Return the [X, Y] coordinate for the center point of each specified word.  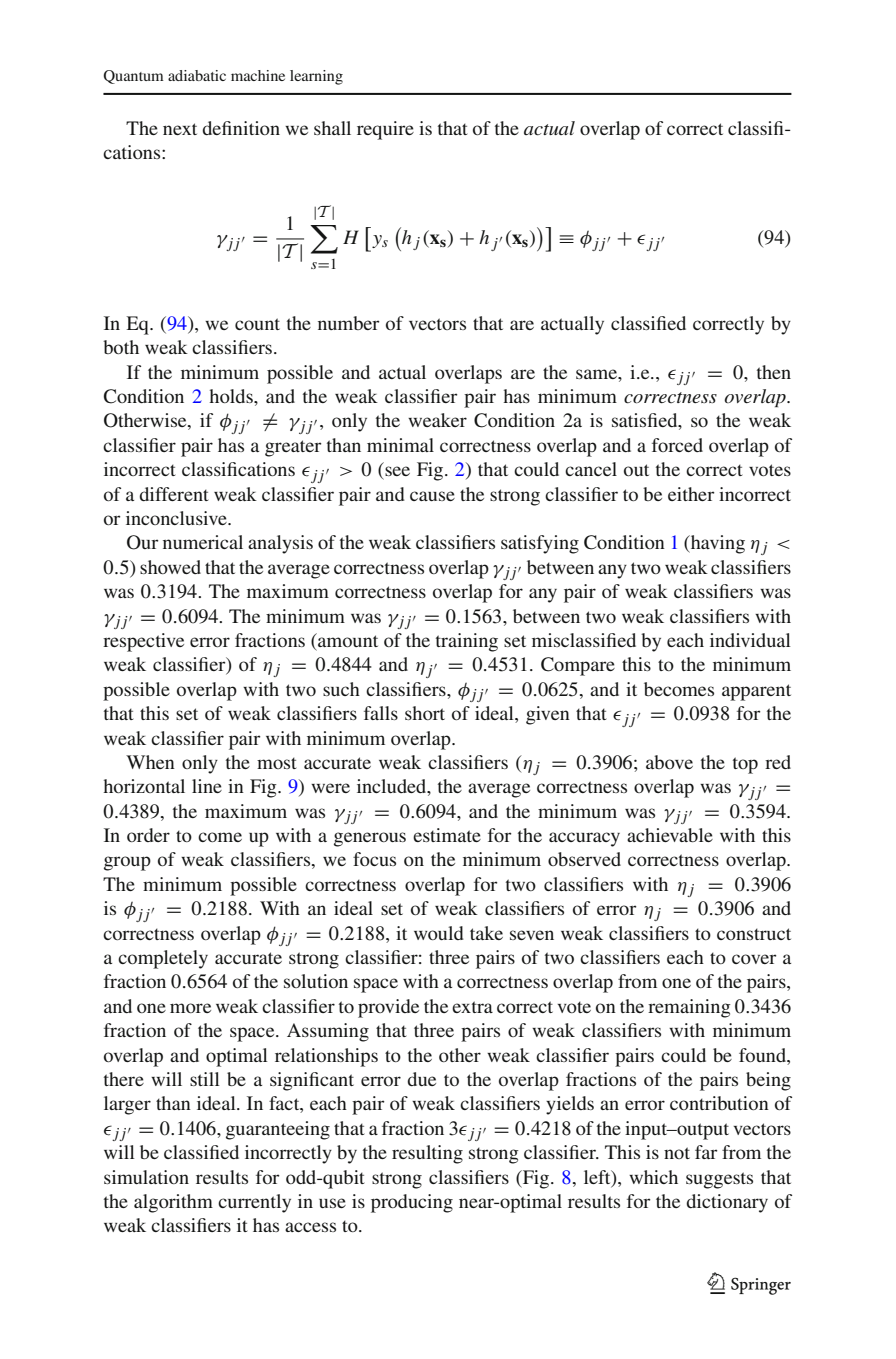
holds [232, 396]
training [467, 642]
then [774, 372]
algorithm [173, 1203]
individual [750, 640]
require [385, 130]
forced [677, 445]
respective [143, 642]
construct [754, 934]
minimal [400, 445]
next [180, 129]
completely [163, 959]
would [439, 933]
